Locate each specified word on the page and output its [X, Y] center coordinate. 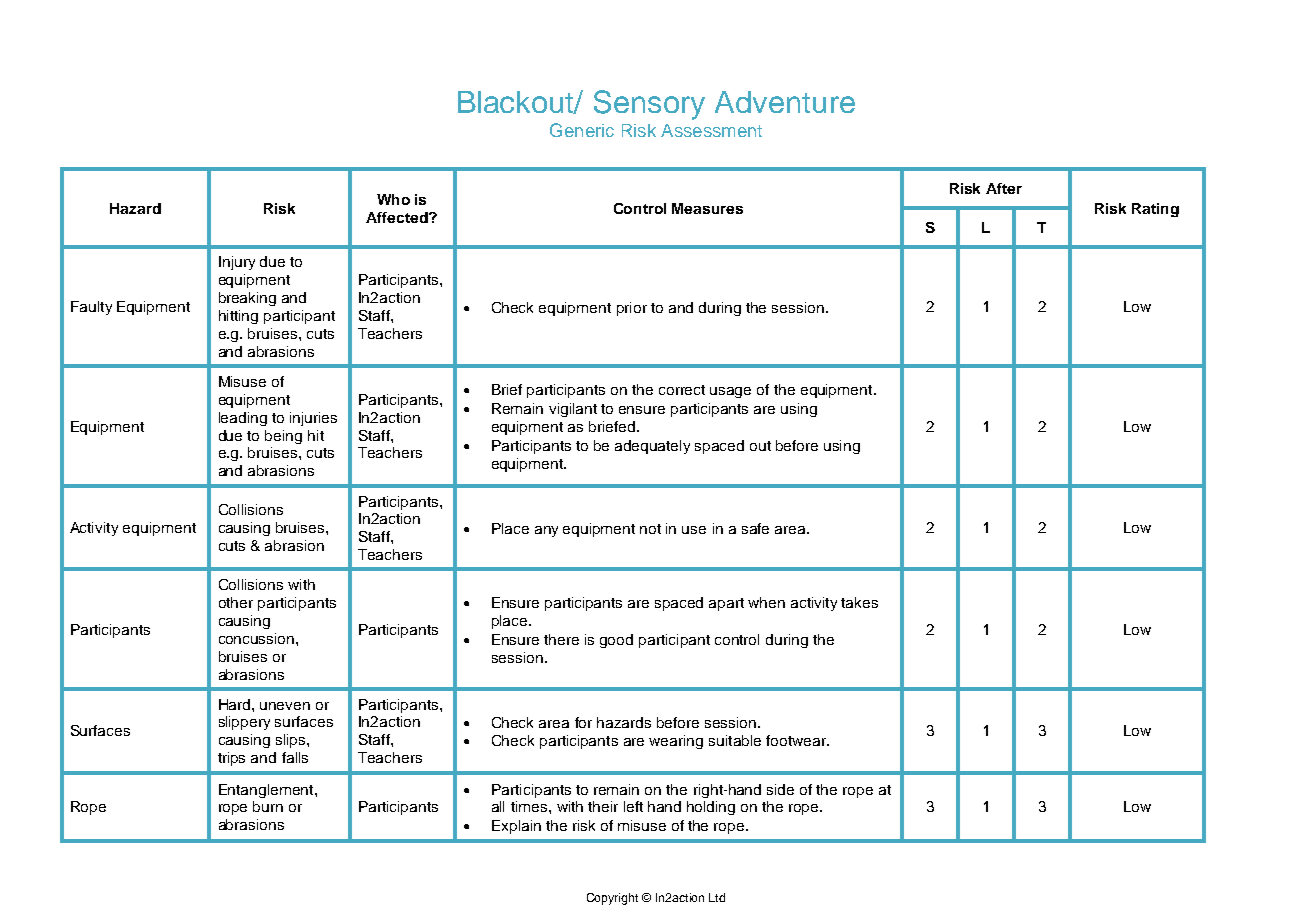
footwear [797, 740]
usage [730, 392]
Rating [1155, 210]
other [236, 602]
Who [393, 199]
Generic [582, 130]
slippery [244, 723]
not [650, 529]
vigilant [573, 410]
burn [268, 806]
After [1004, 188]
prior [632, 309]
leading [243, 419]
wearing [676, 742]
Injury [237, 263]
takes [859, 602]
